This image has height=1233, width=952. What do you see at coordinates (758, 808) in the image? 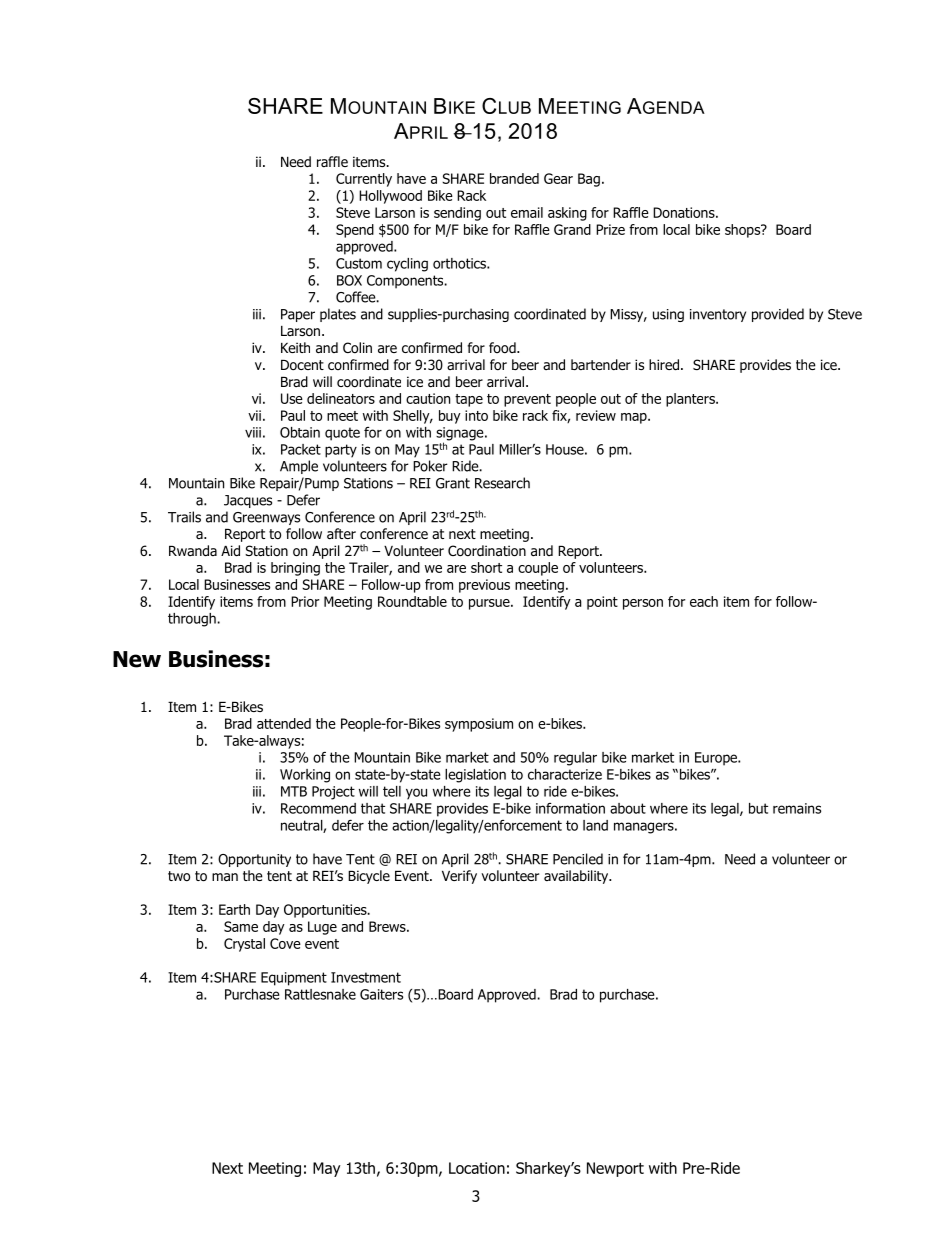
I see `but` at bounding box center [758, 808].
